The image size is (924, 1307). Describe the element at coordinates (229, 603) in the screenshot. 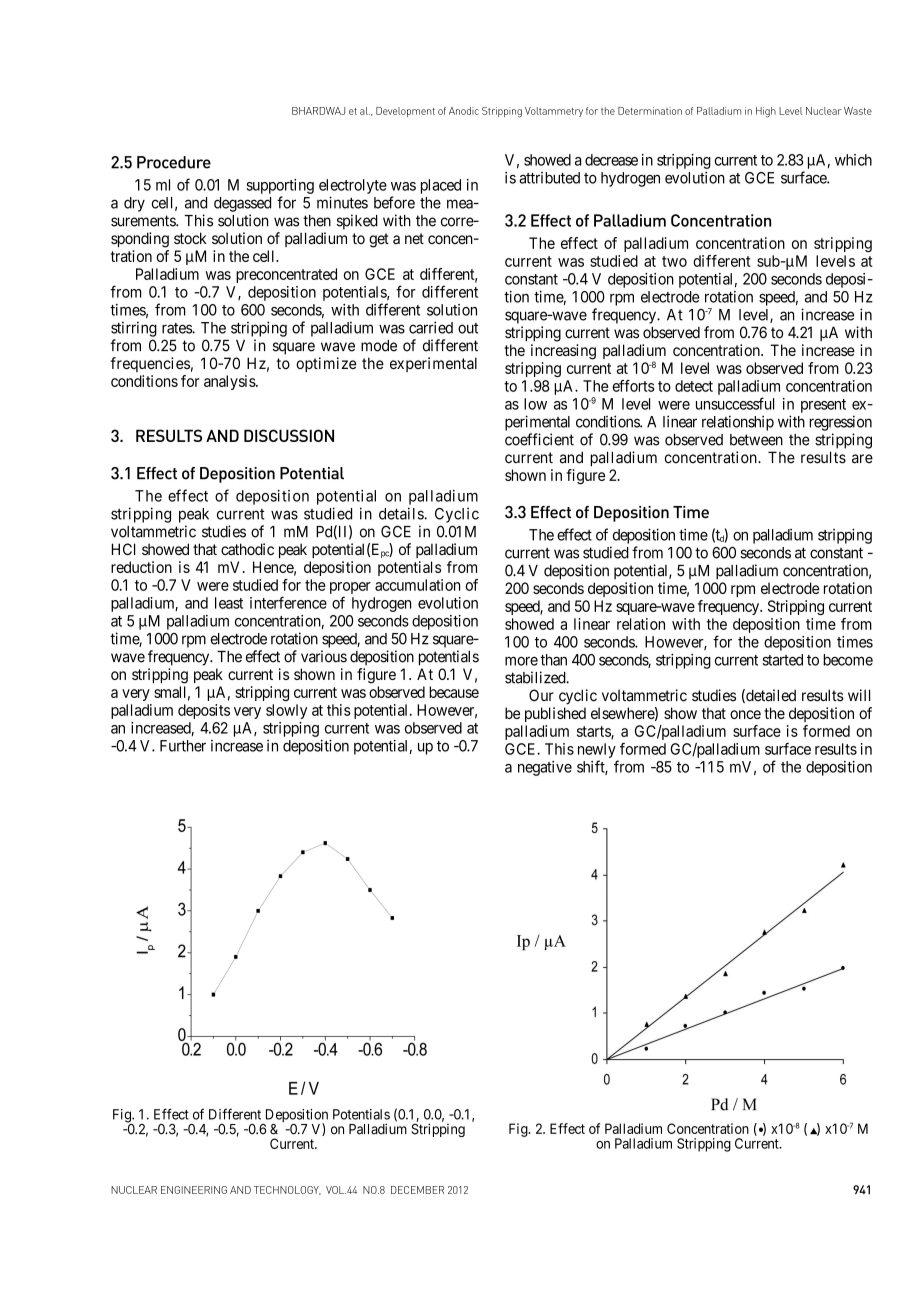

I see `least` at that location.
